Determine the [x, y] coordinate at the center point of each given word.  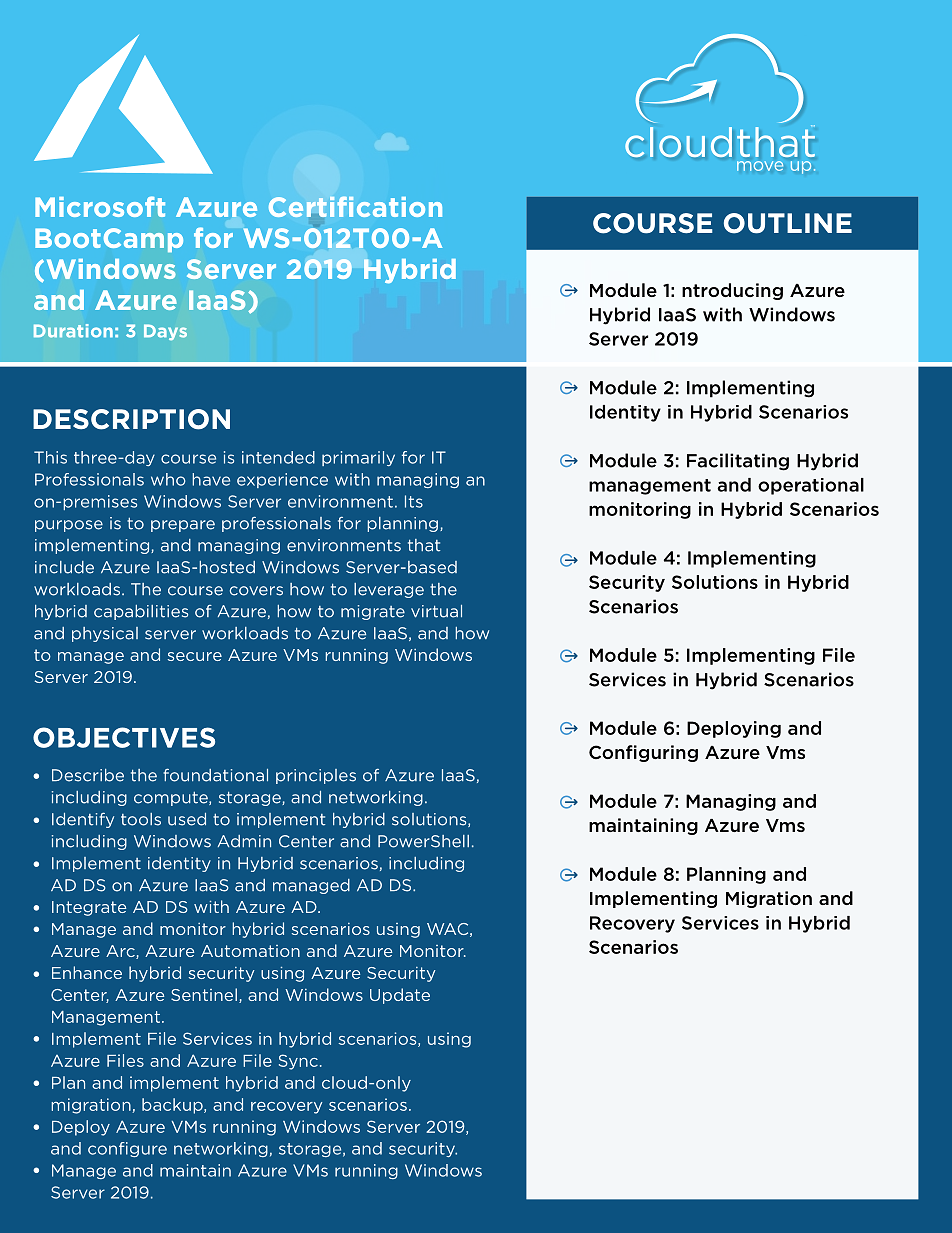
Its [414, 501]
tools [141, 819]
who [168, 479]
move [760, 166]
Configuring [643, 753]
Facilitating [738, 462]
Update [400, 996]
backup [173, 1106]
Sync [298, 1062]
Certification [355, 206]
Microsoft [100, 206]
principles [316, 776]
